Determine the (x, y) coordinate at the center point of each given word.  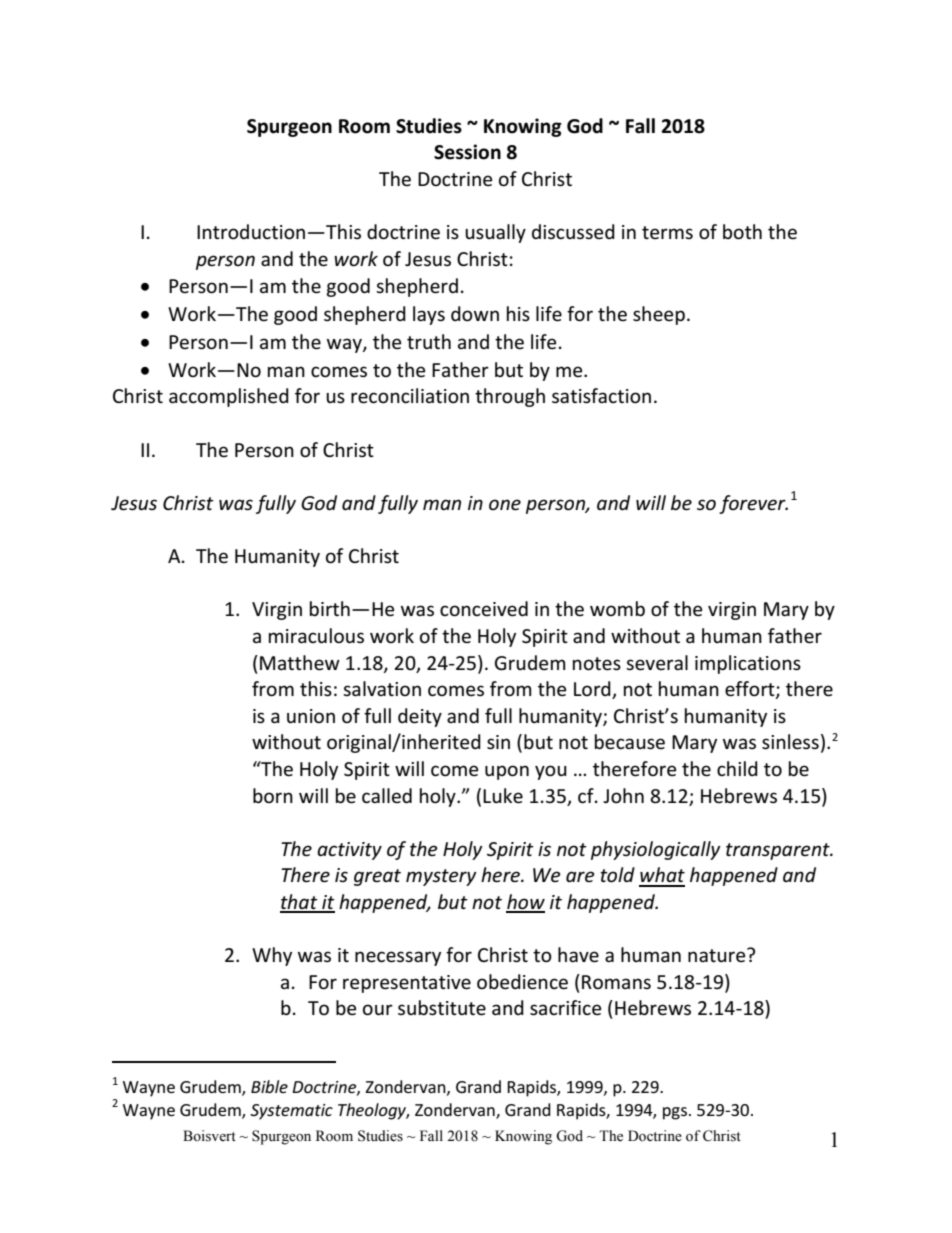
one (505, 505)
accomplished (229, 397)
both (742, 232)
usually (495, 233)
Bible (269, 1086)
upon (507, 772)
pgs (675, 1113)
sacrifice (565, 1008)
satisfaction (601, 396)
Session (467, 152)
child (737, 768)
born (273, 795)
